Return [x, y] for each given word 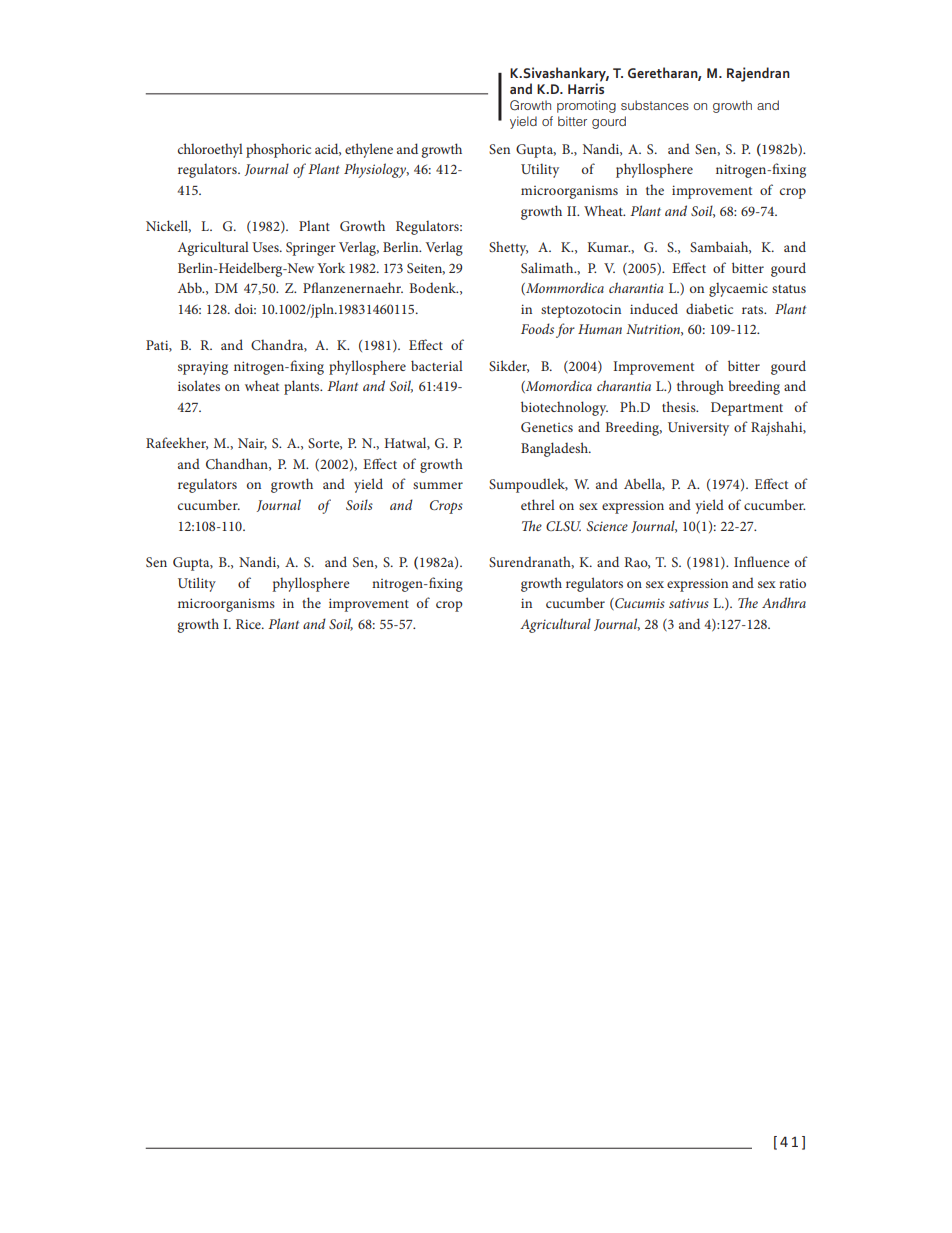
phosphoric [278, 150]
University [698, 429]
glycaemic [738, 290]
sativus [689, 603]
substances [655, 105]
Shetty [508, 248]
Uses [266, 247]
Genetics [547, 427]
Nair [252, 444]
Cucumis [639, 604]
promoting [586, 106]
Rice [249, 624]
